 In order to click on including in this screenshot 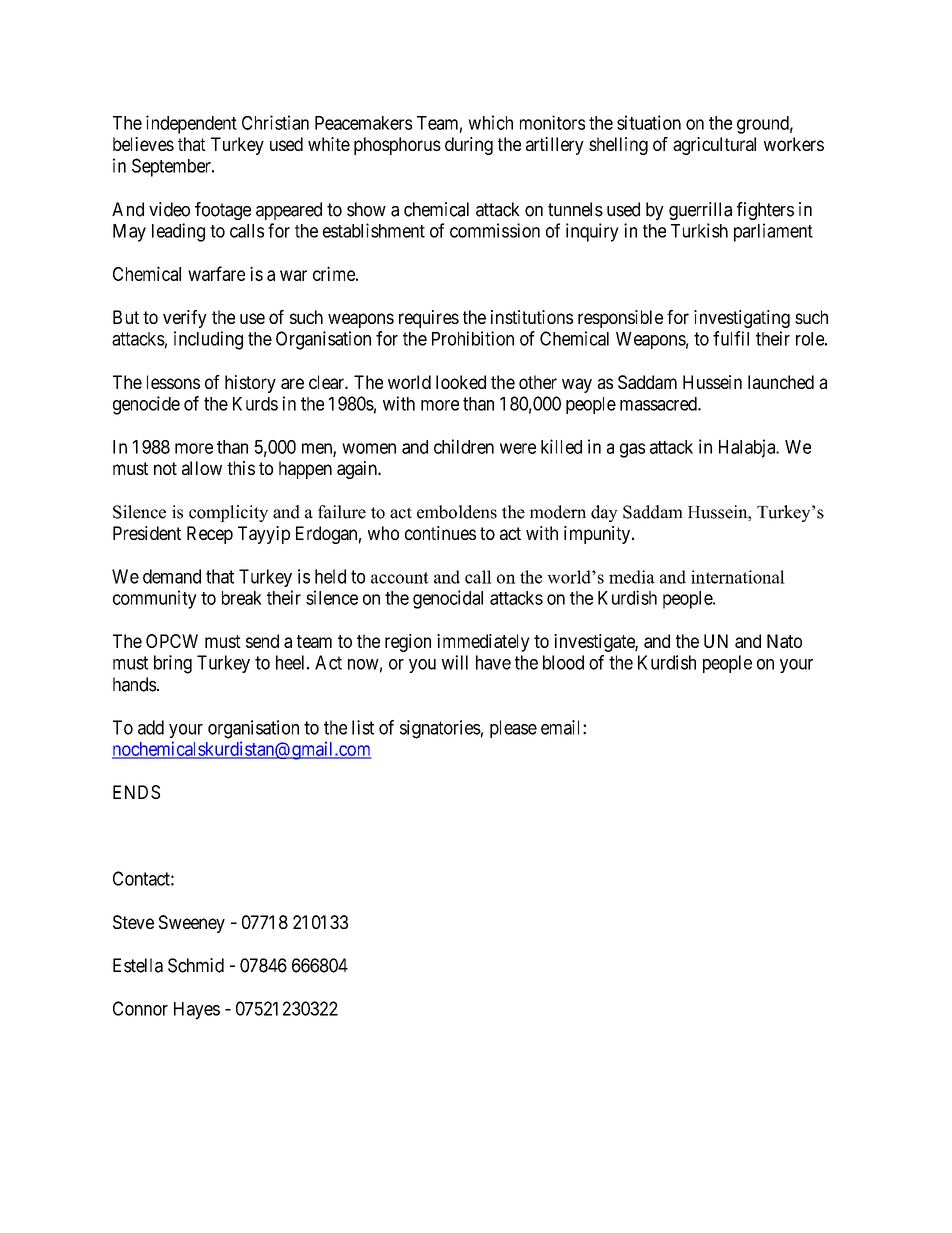, I will do `click(208, 340)`.
